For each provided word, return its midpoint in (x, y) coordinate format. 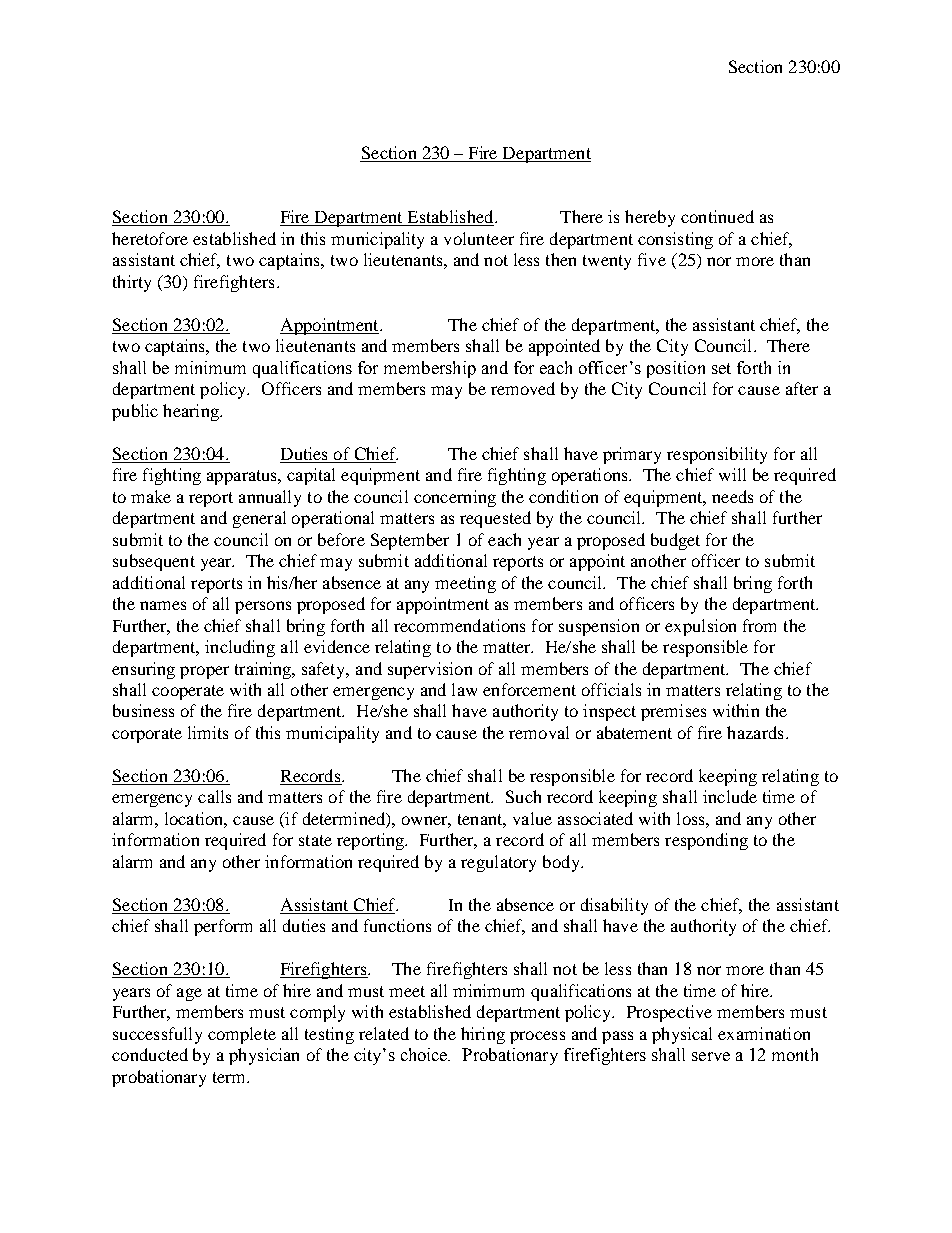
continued (717, 216)
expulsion (700, 627)
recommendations (459, 625)
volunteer (479, 238)
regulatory (498, 863)
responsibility (717, 455)
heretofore (150, 238)
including (240, 648)
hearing (192, 412)
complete (242, 1035)
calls (214, 796)
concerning (455, 498)
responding (706, 841)
